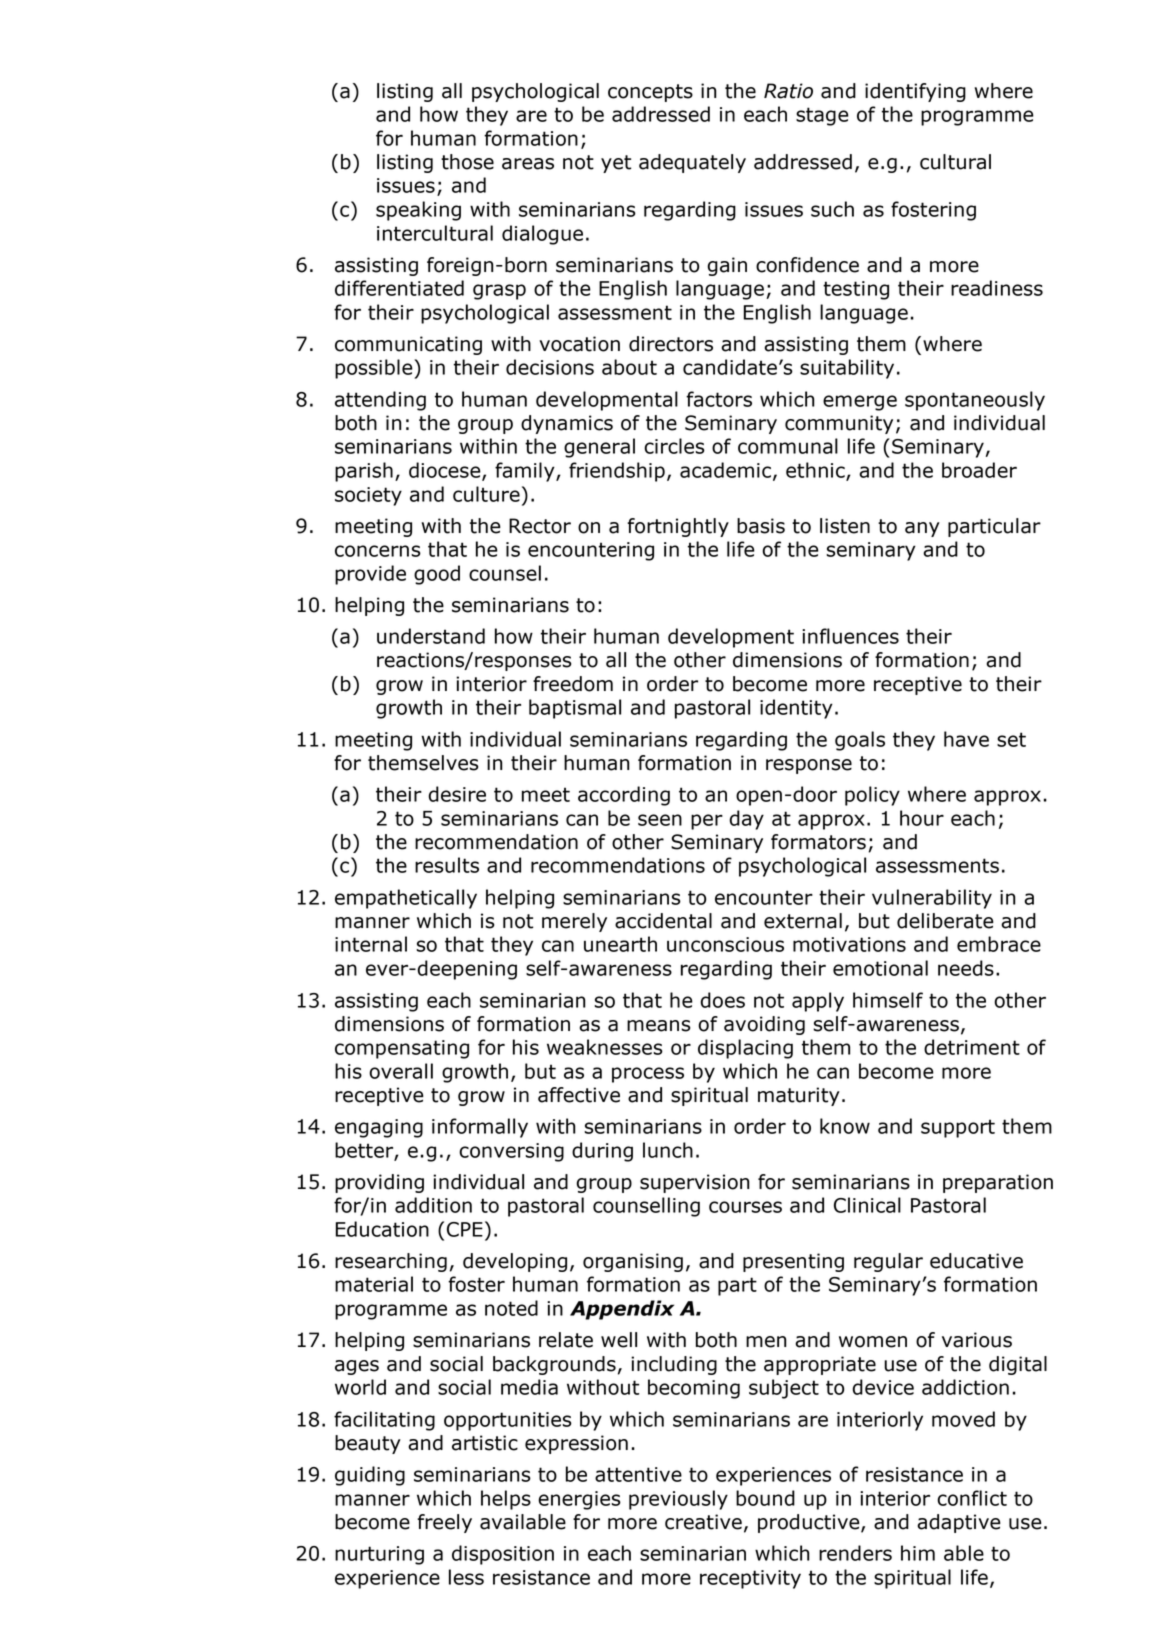  I want to click on process, so click(648, 1075).
